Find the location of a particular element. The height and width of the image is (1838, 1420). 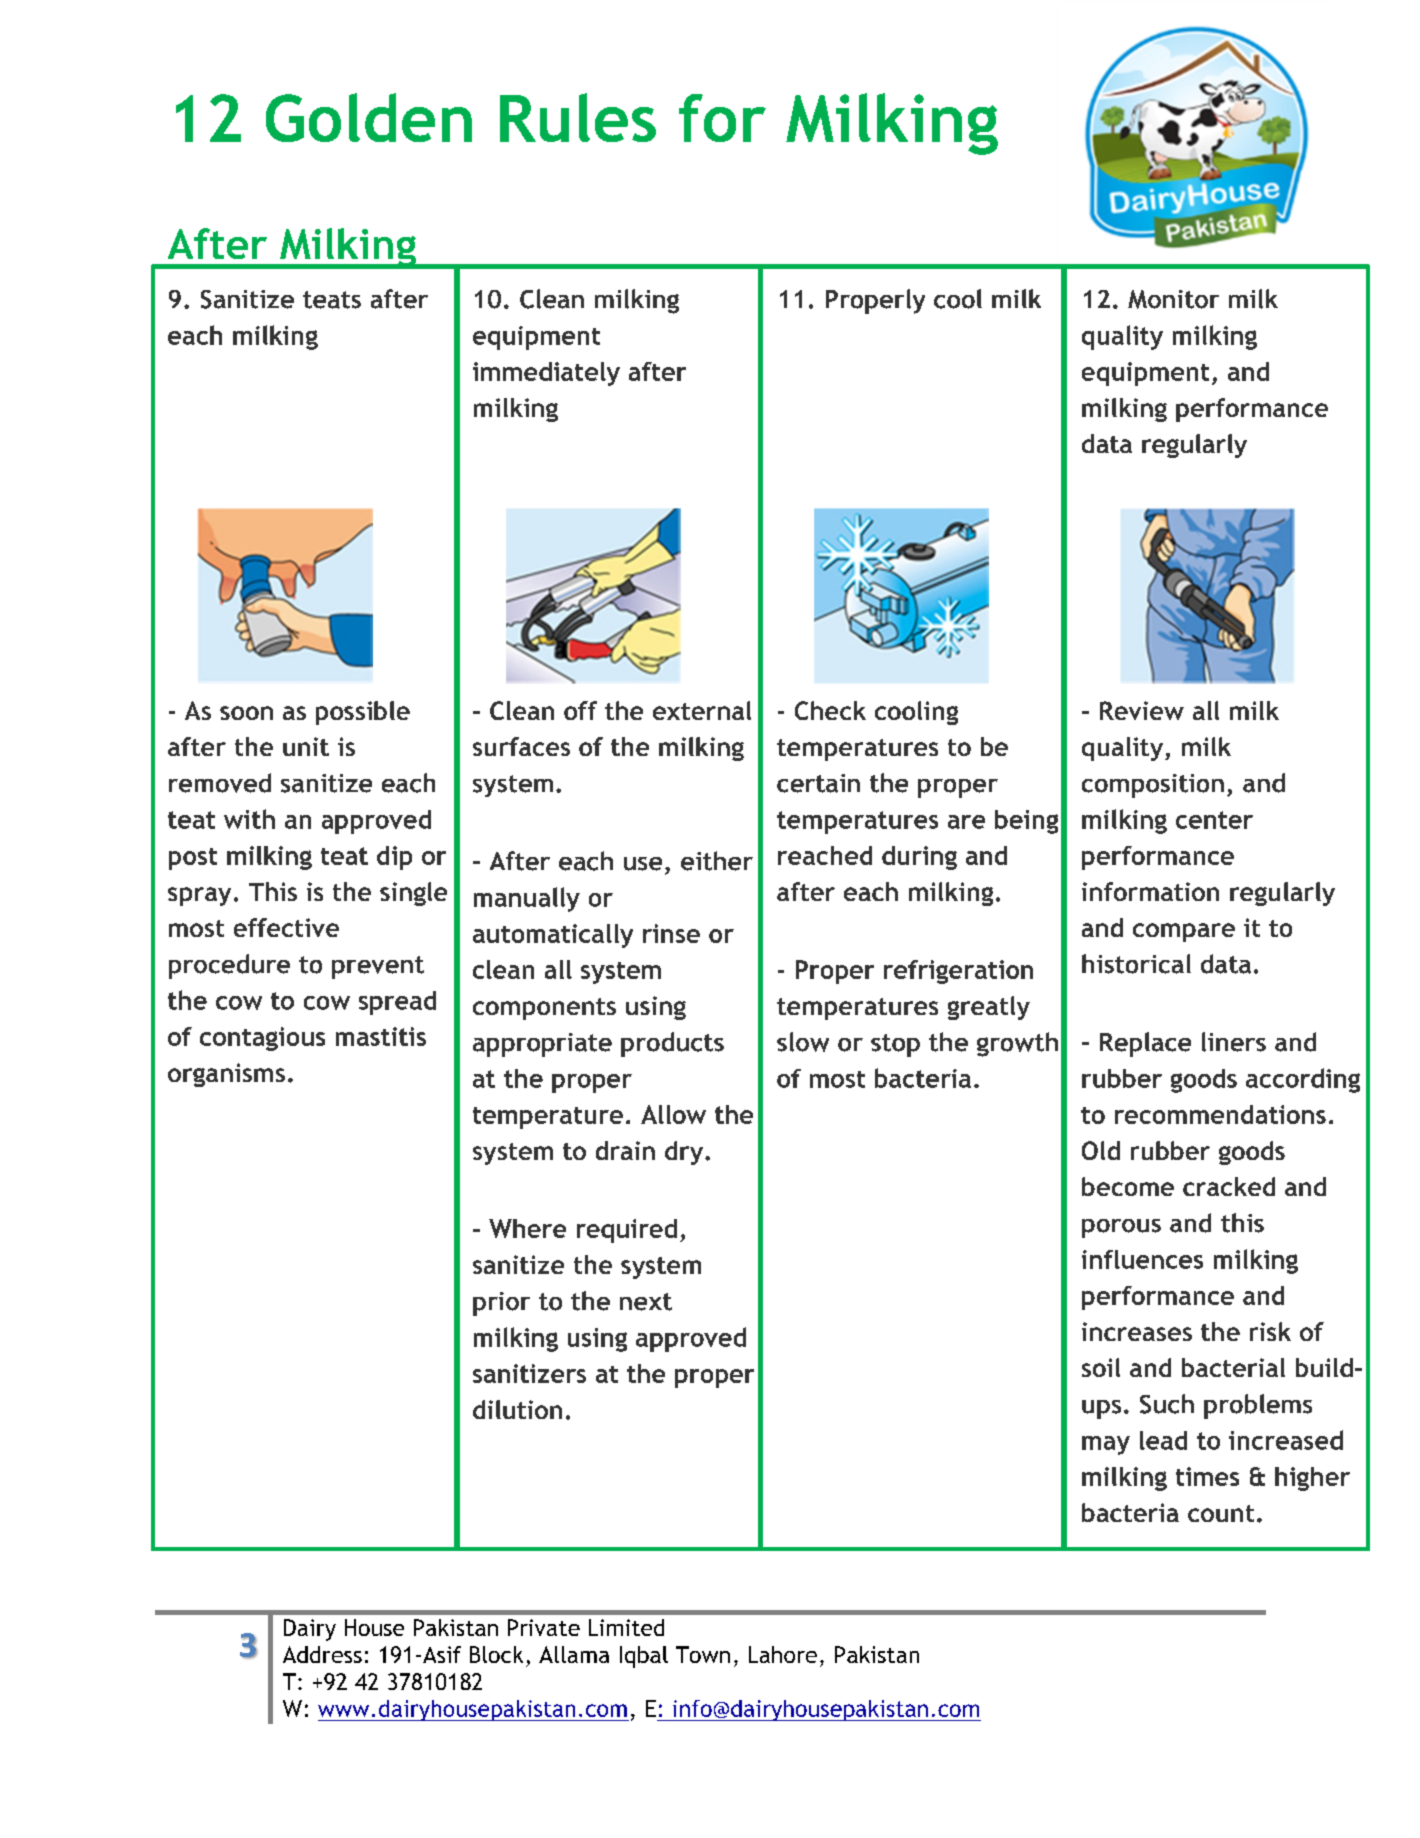

Lahore is located at coordinates (783, 1654).
